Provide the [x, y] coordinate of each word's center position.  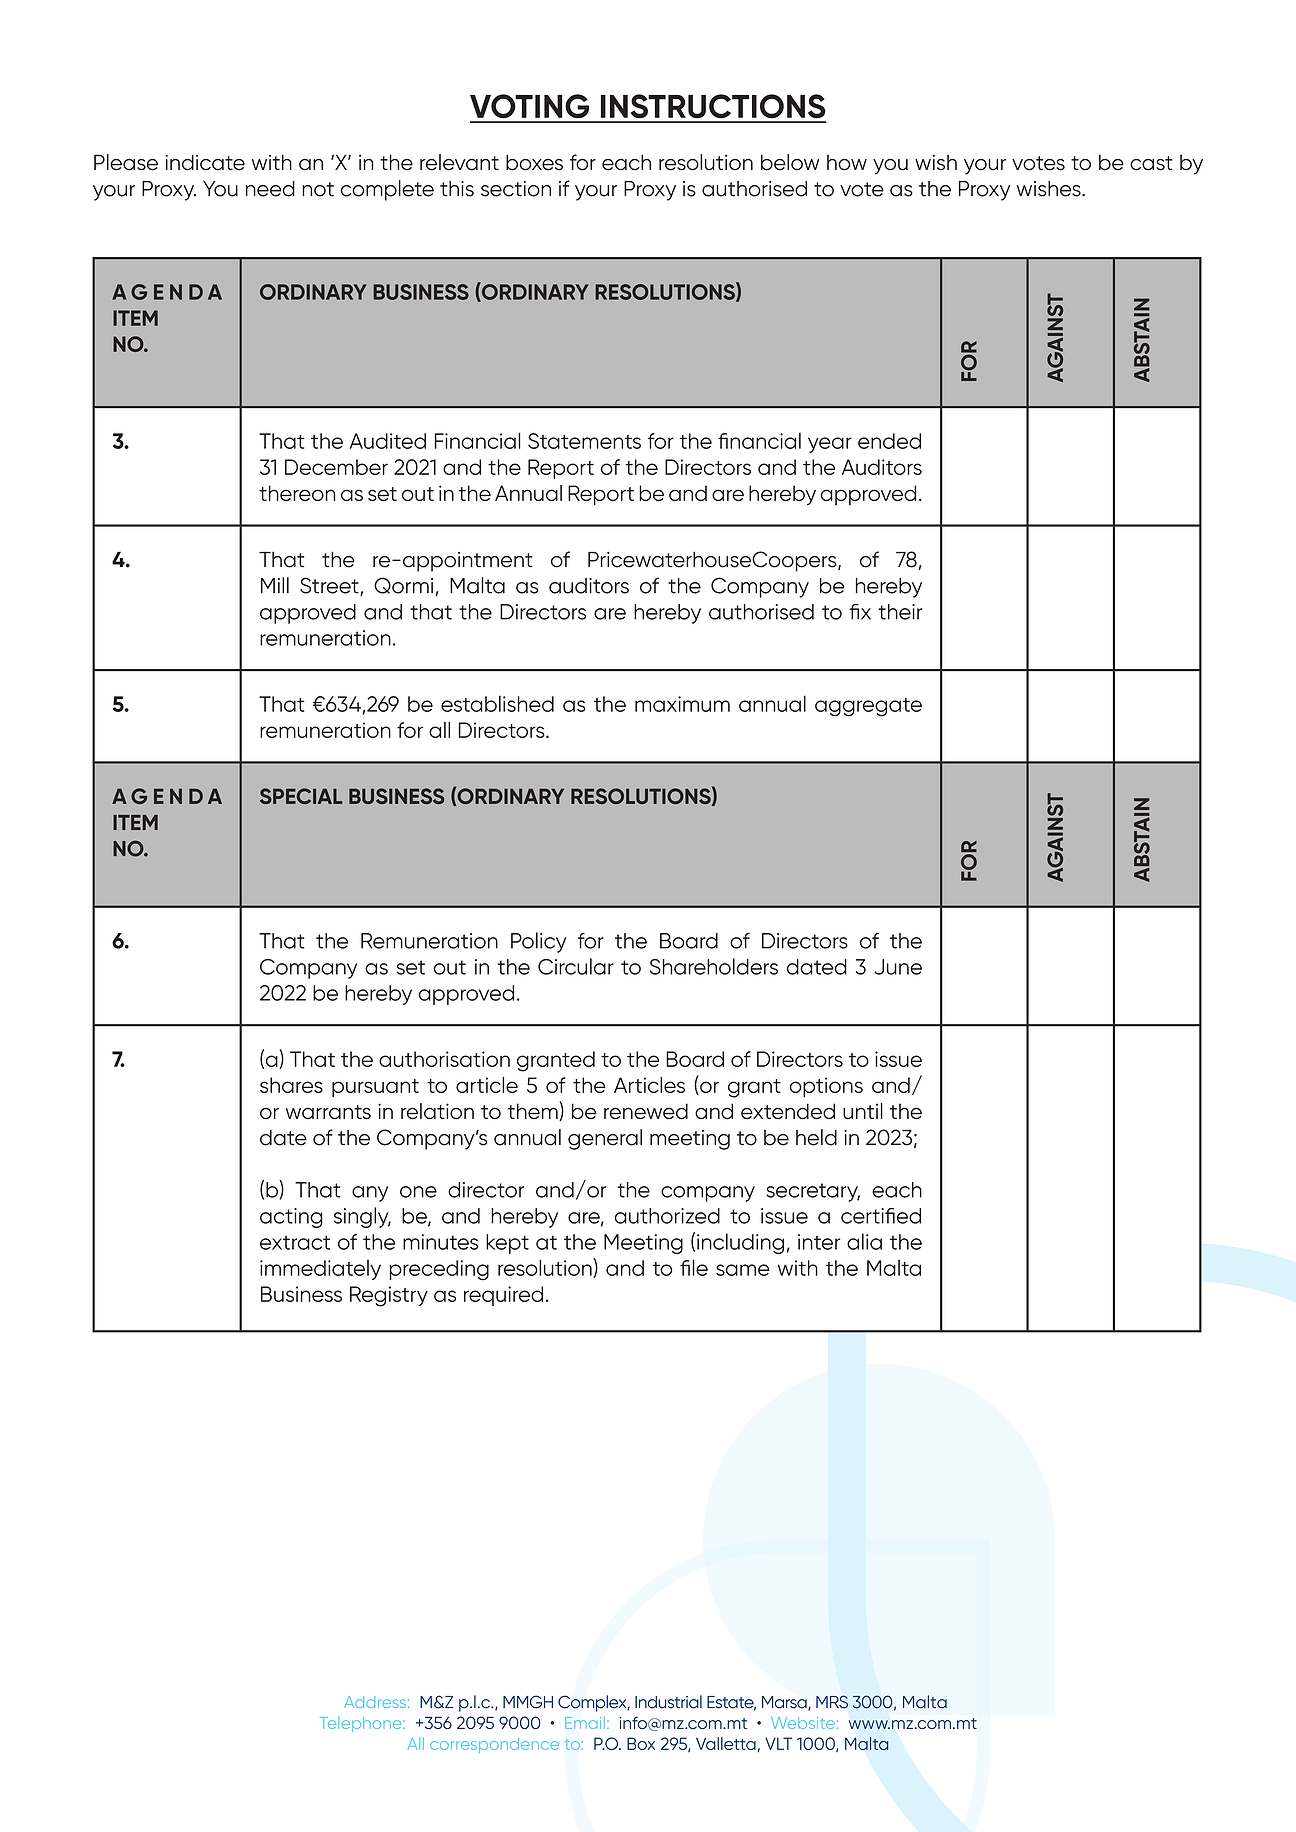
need [270, 189]
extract [295, 1242]
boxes [534, 162]
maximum [682, 704]
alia [864, 1241]
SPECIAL [301, 796]
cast [1151, 163]
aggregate [868, 707]
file [694, 1267]
